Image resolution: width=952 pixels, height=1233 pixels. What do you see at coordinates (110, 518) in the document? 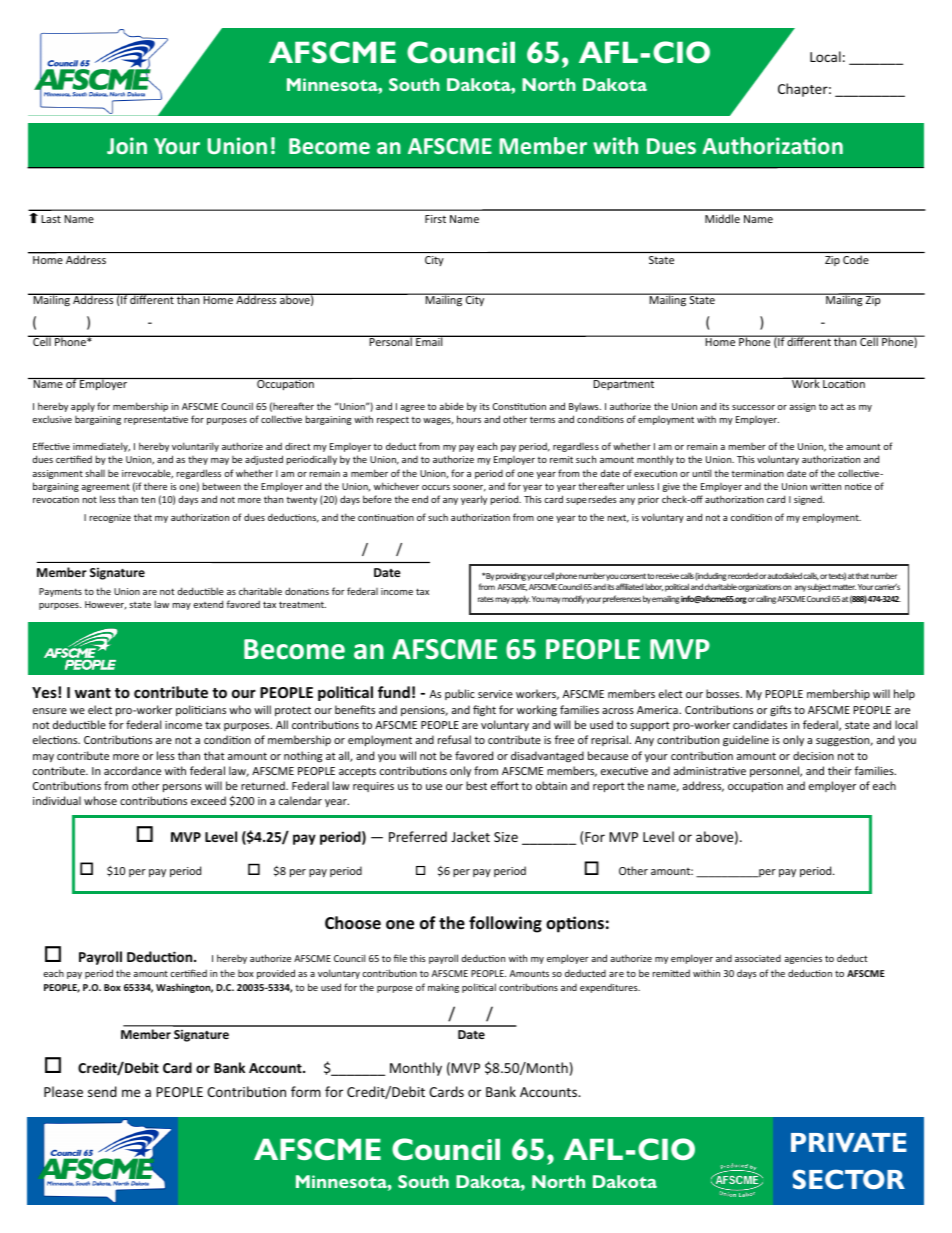
I see `recognize` at bounding box center [110, 518].
